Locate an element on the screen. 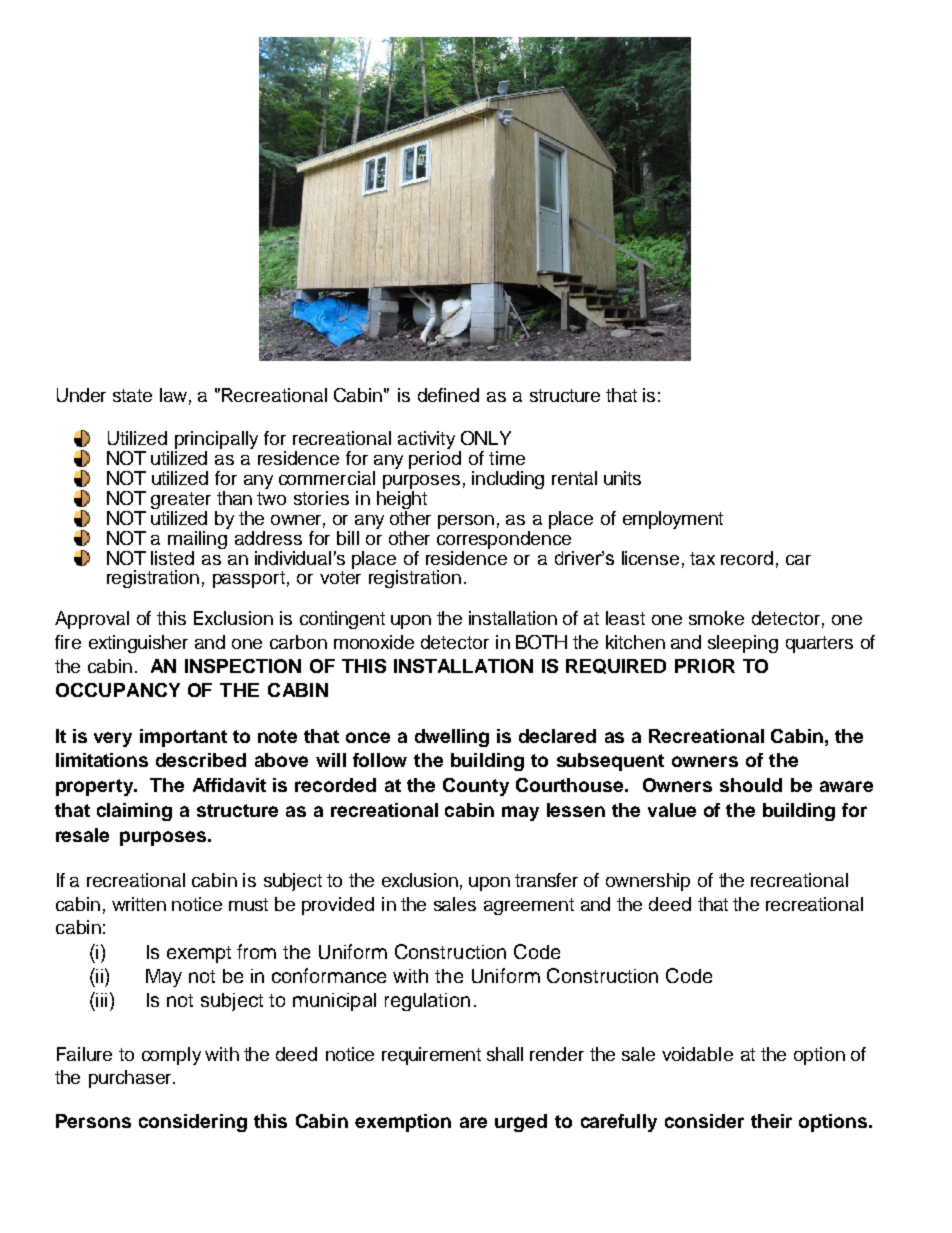  their is located at coordinates (771, 1121).
